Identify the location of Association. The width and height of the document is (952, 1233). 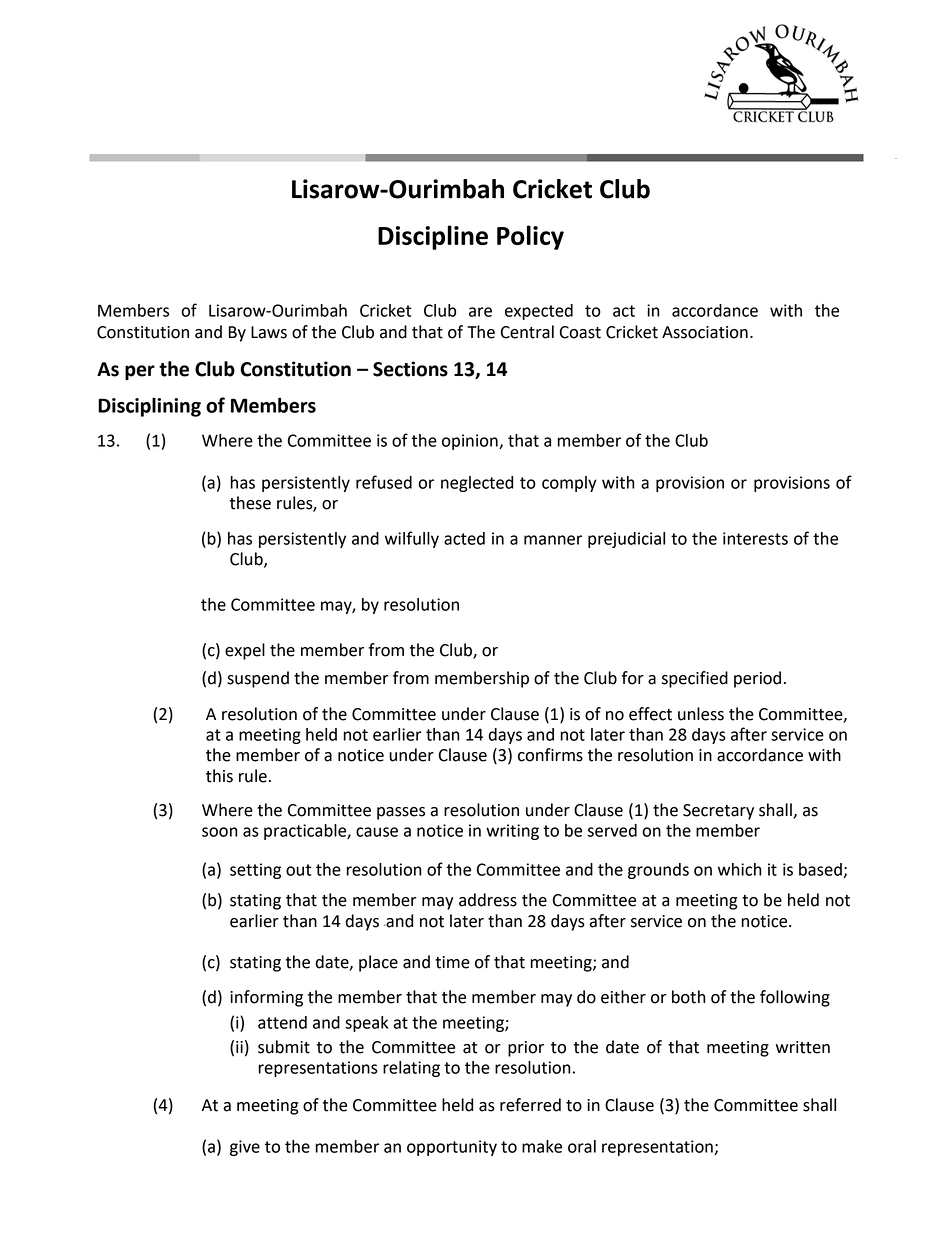
(705, 332).
